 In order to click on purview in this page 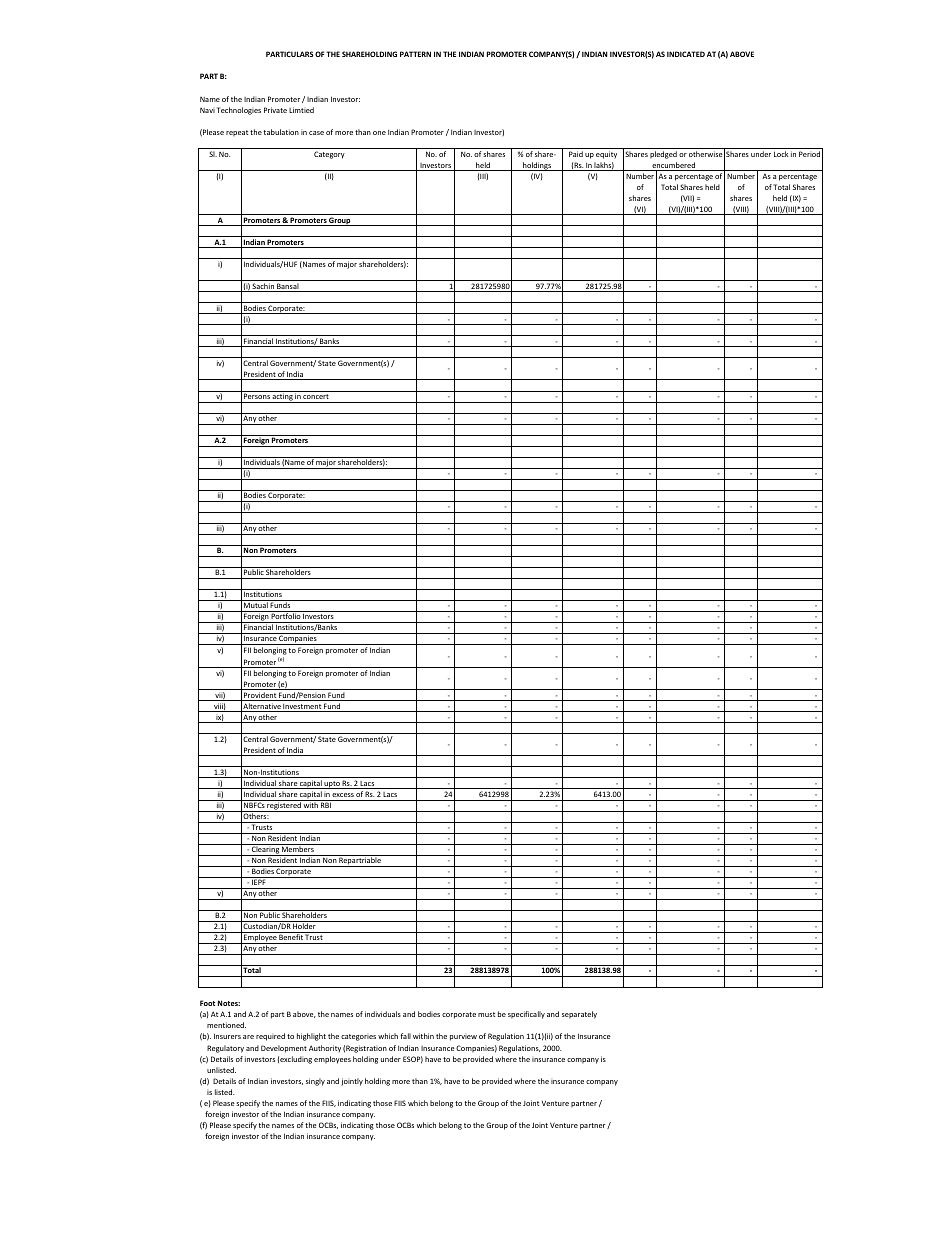, I will do `click(463, 1038)`.
